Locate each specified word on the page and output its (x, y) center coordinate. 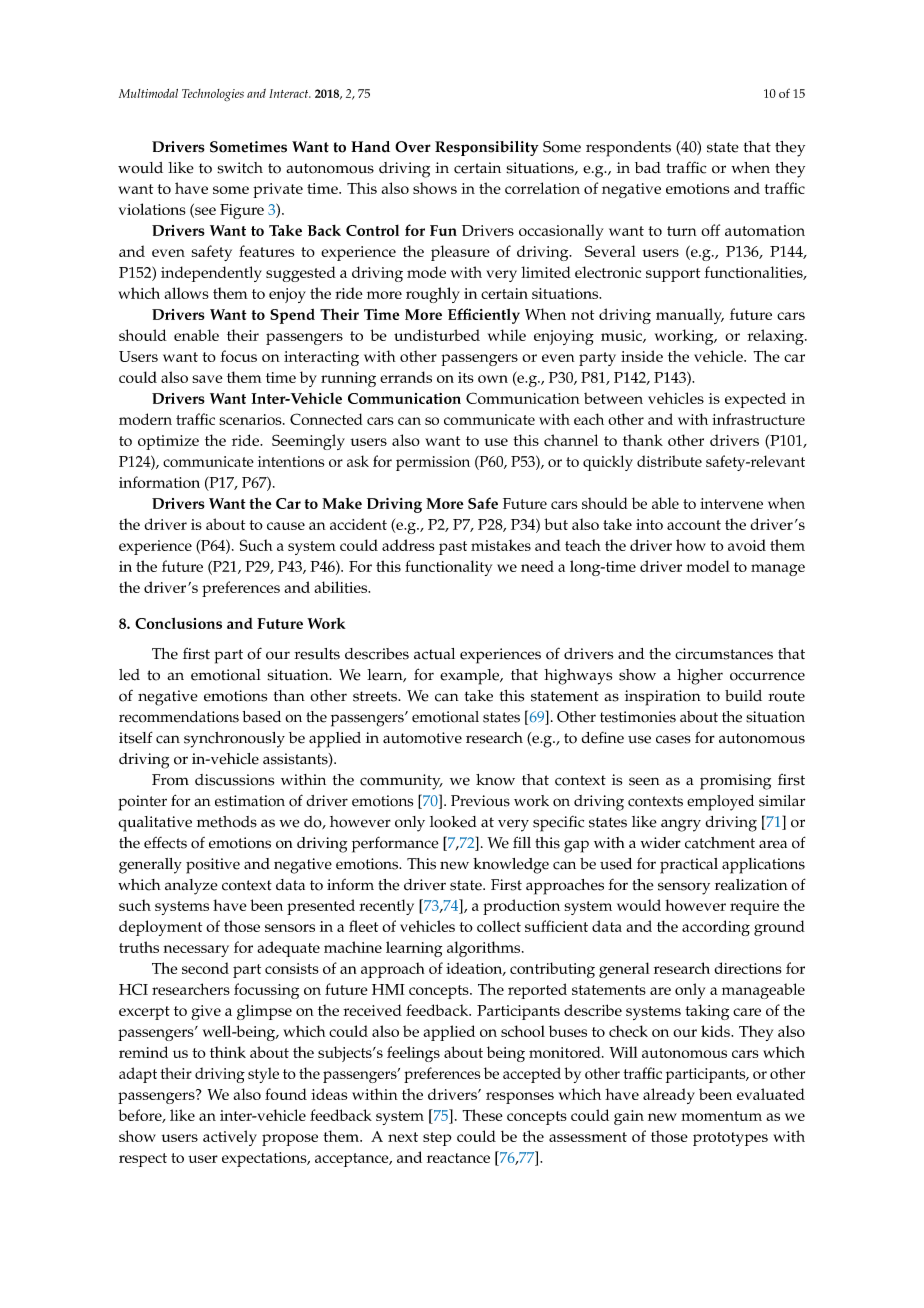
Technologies (213, 95)
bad (648, 168)
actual (434, 654)
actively (230, 1138)
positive (213, 866)
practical (689, 866)
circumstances (724, 654)
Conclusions (178, 623)
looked (453, 822)
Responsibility (487, 148)
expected (755, 400)
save (207, 379)
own (493, 379)
